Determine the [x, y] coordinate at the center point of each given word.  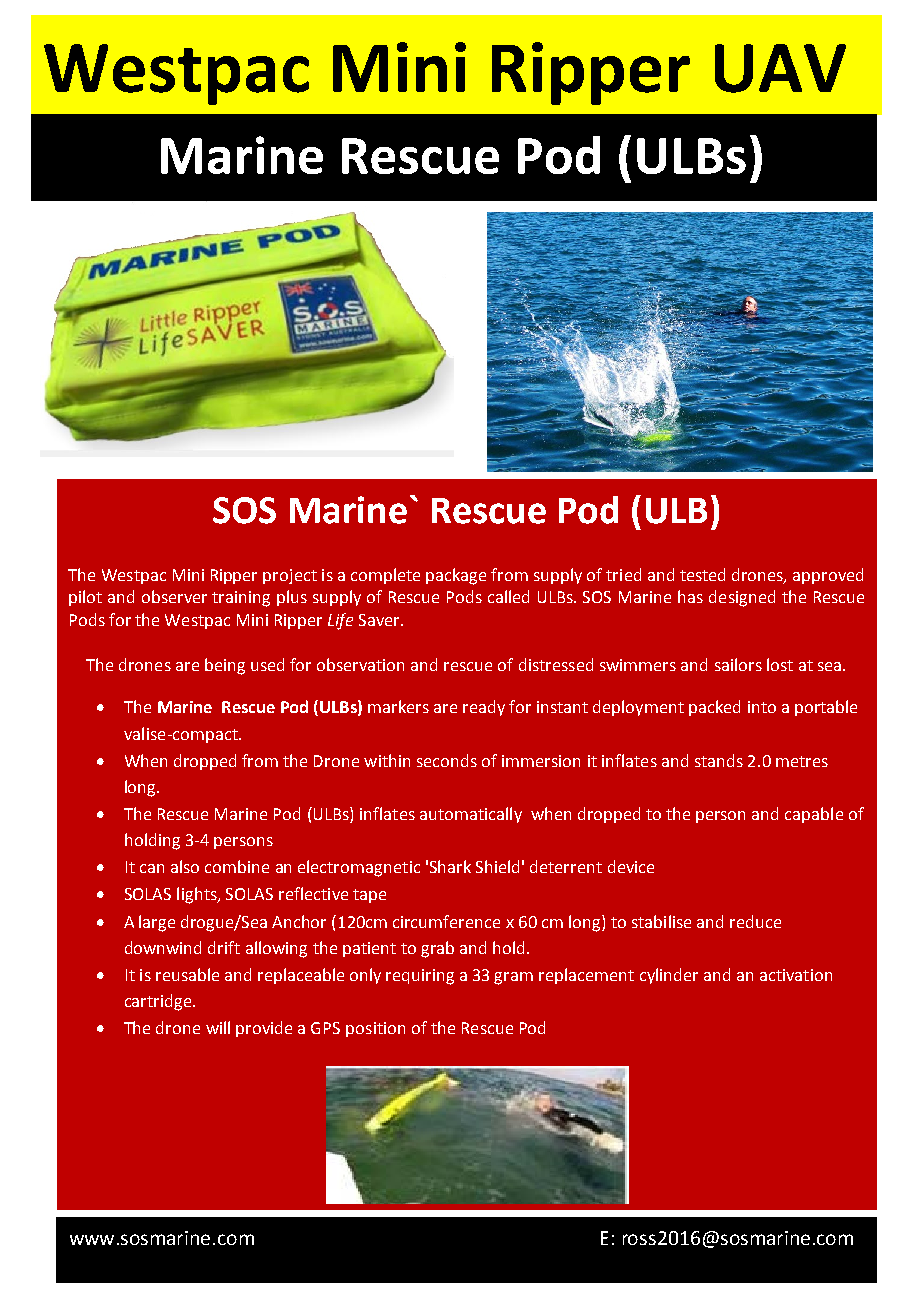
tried [623, 574]
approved [828, 576]
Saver [380, 620]
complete [385, 576]
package [456, 576]
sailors [738, 664]
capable [814, 815]
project [290, 576]
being [225, 666]
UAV [780, 68]
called [508, 596]
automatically [471, 815]
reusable [187, 974]
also [185, 866]
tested [702, 574]
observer [174, 596]
